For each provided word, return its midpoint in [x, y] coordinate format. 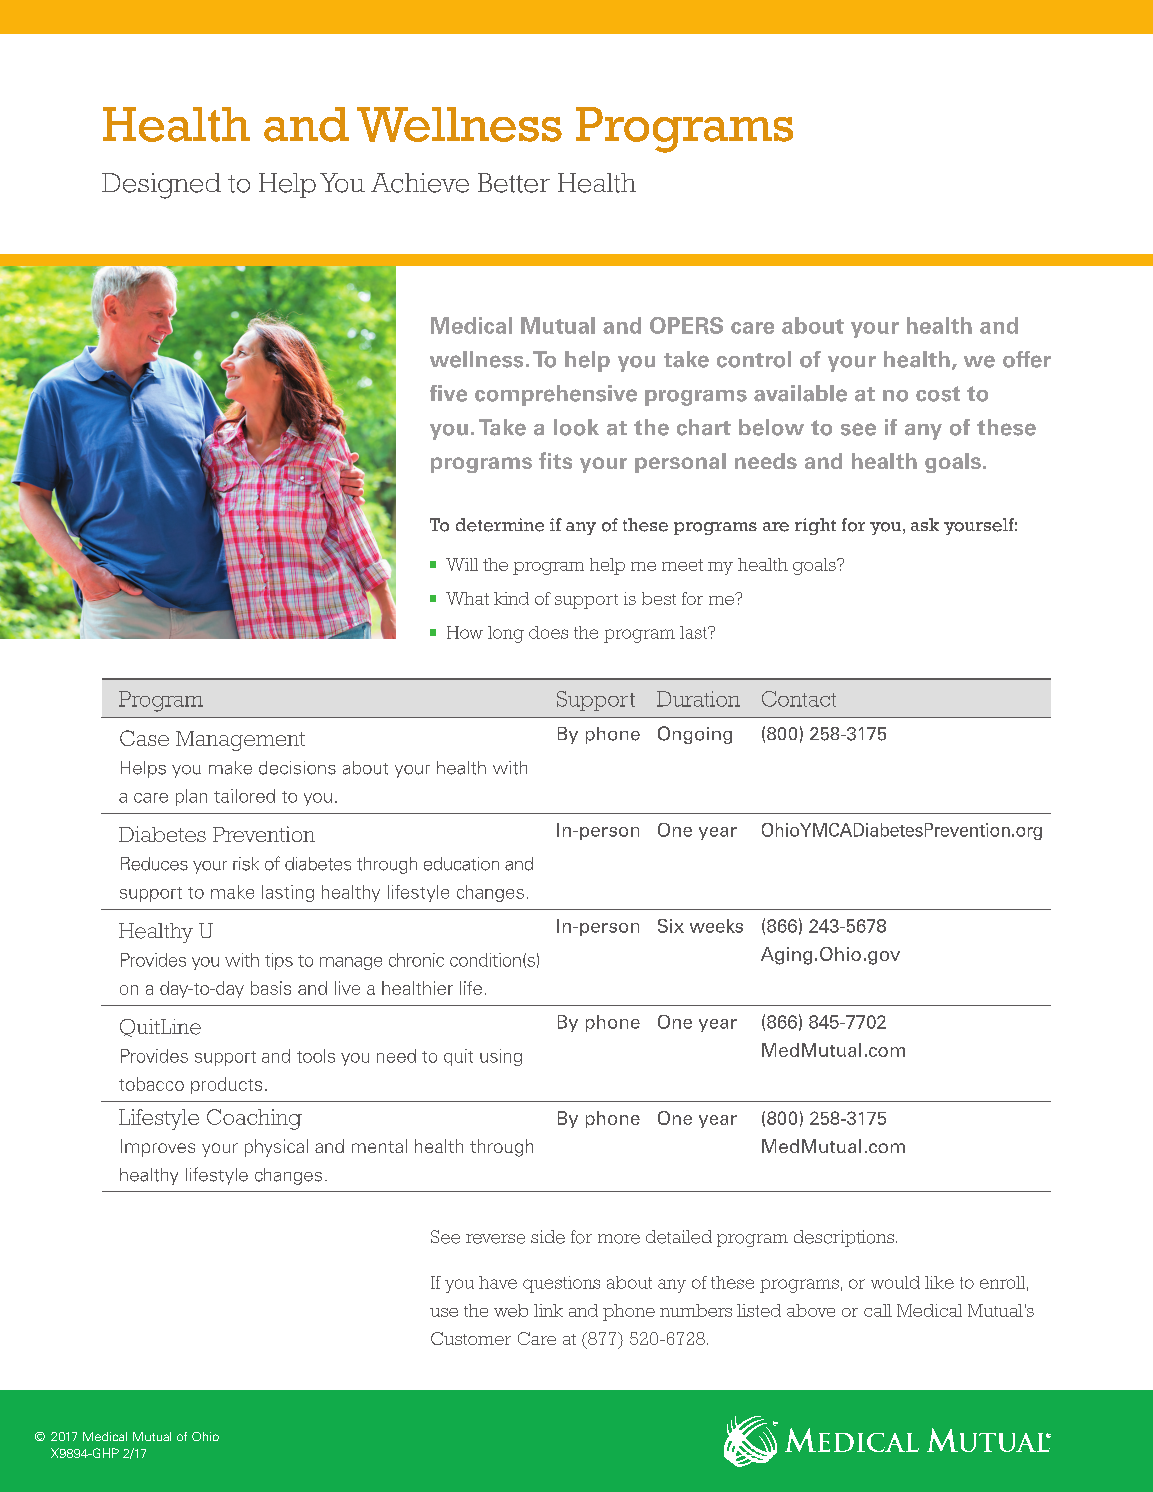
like [939, 1282]
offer [1027, 359]
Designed [161, 186]
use [444, 1312]
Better [514, 183]
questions [561, 1284]
